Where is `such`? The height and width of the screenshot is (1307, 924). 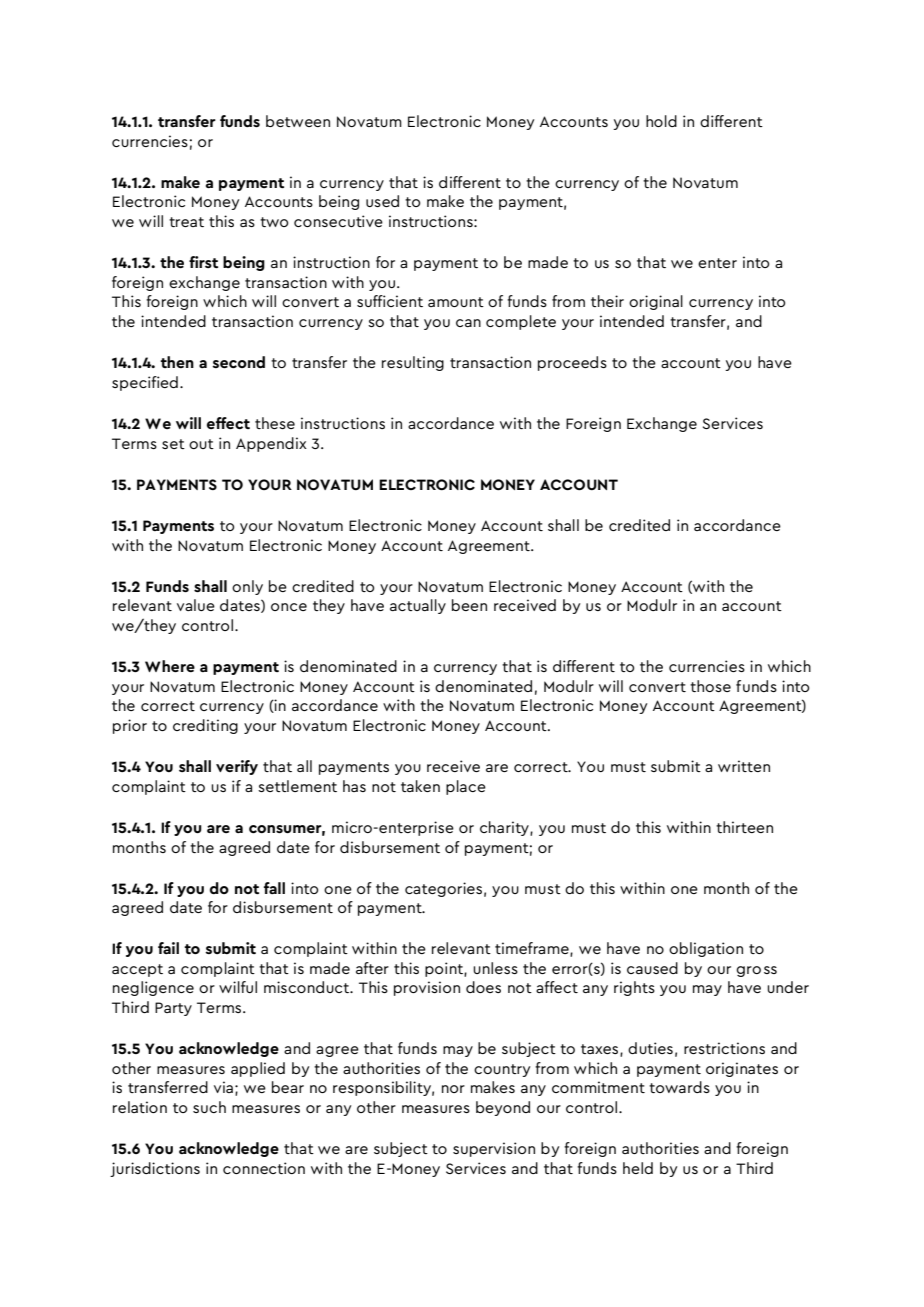 such is located at coordinates (209, 1107).
